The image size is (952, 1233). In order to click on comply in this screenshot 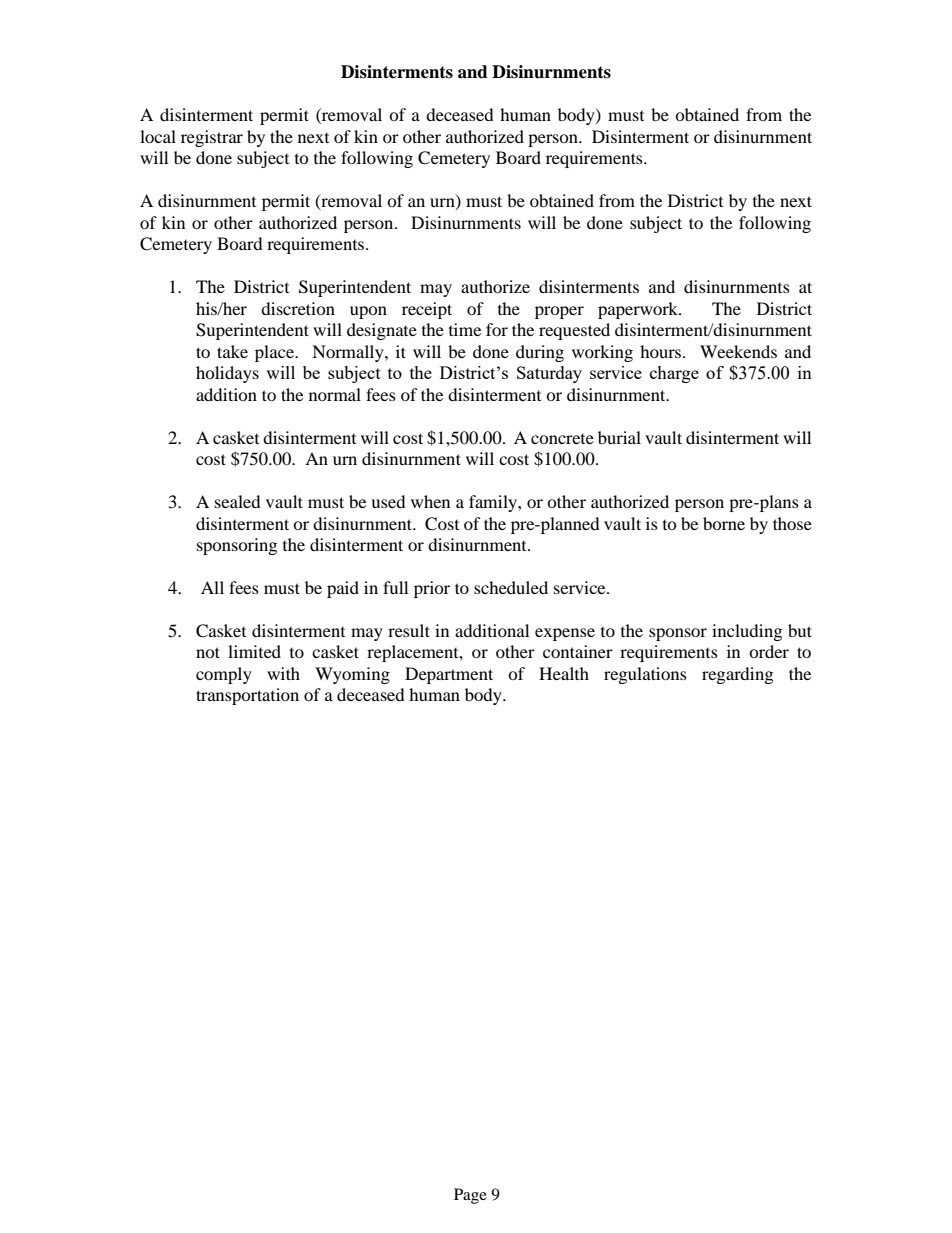, I will do `click(224, 675)`.
